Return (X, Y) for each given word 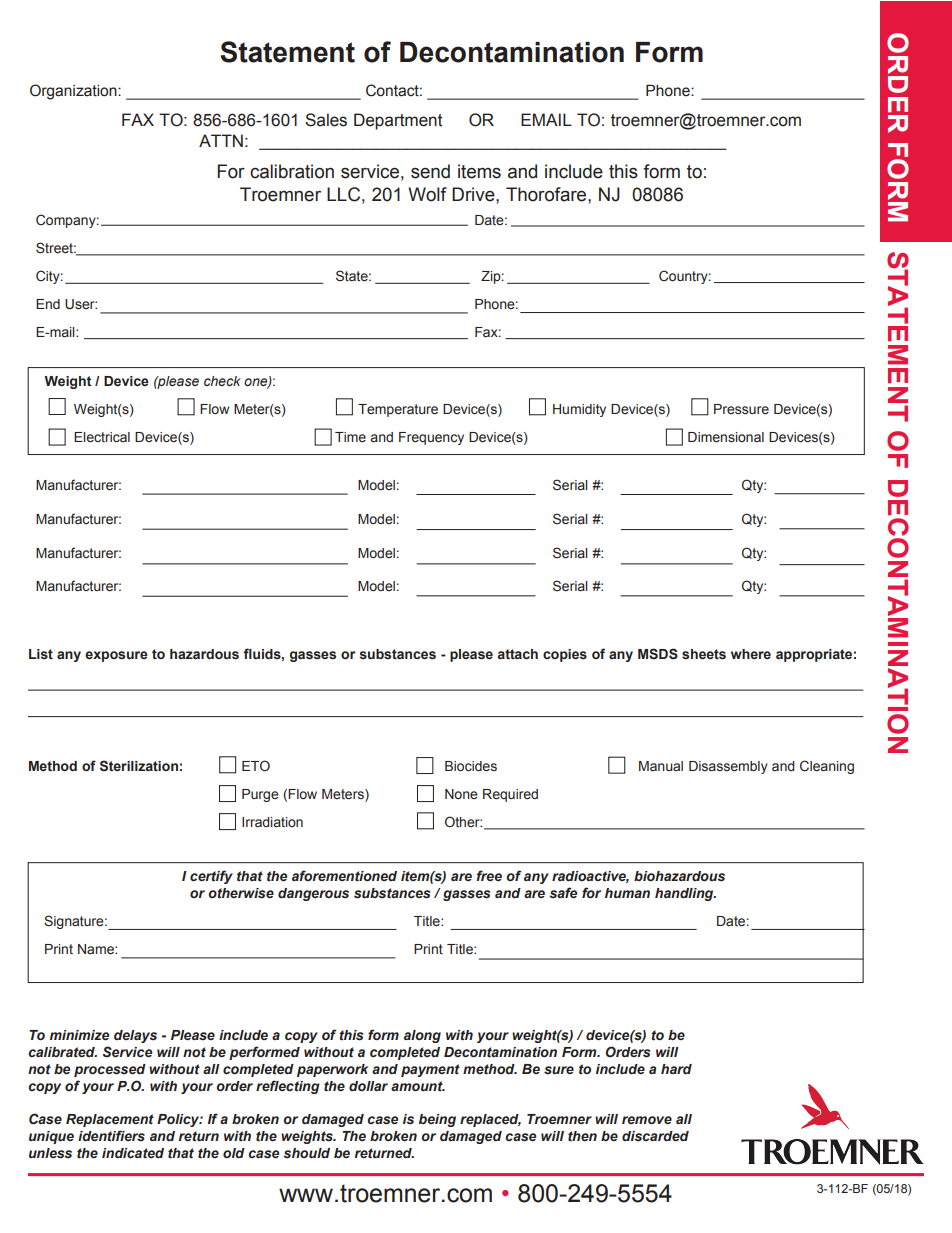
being (437, 1120)
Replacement (110, 1120)
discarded (655, 1136)
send (430, 171)
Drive (474, 194)
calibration (292, 171)
